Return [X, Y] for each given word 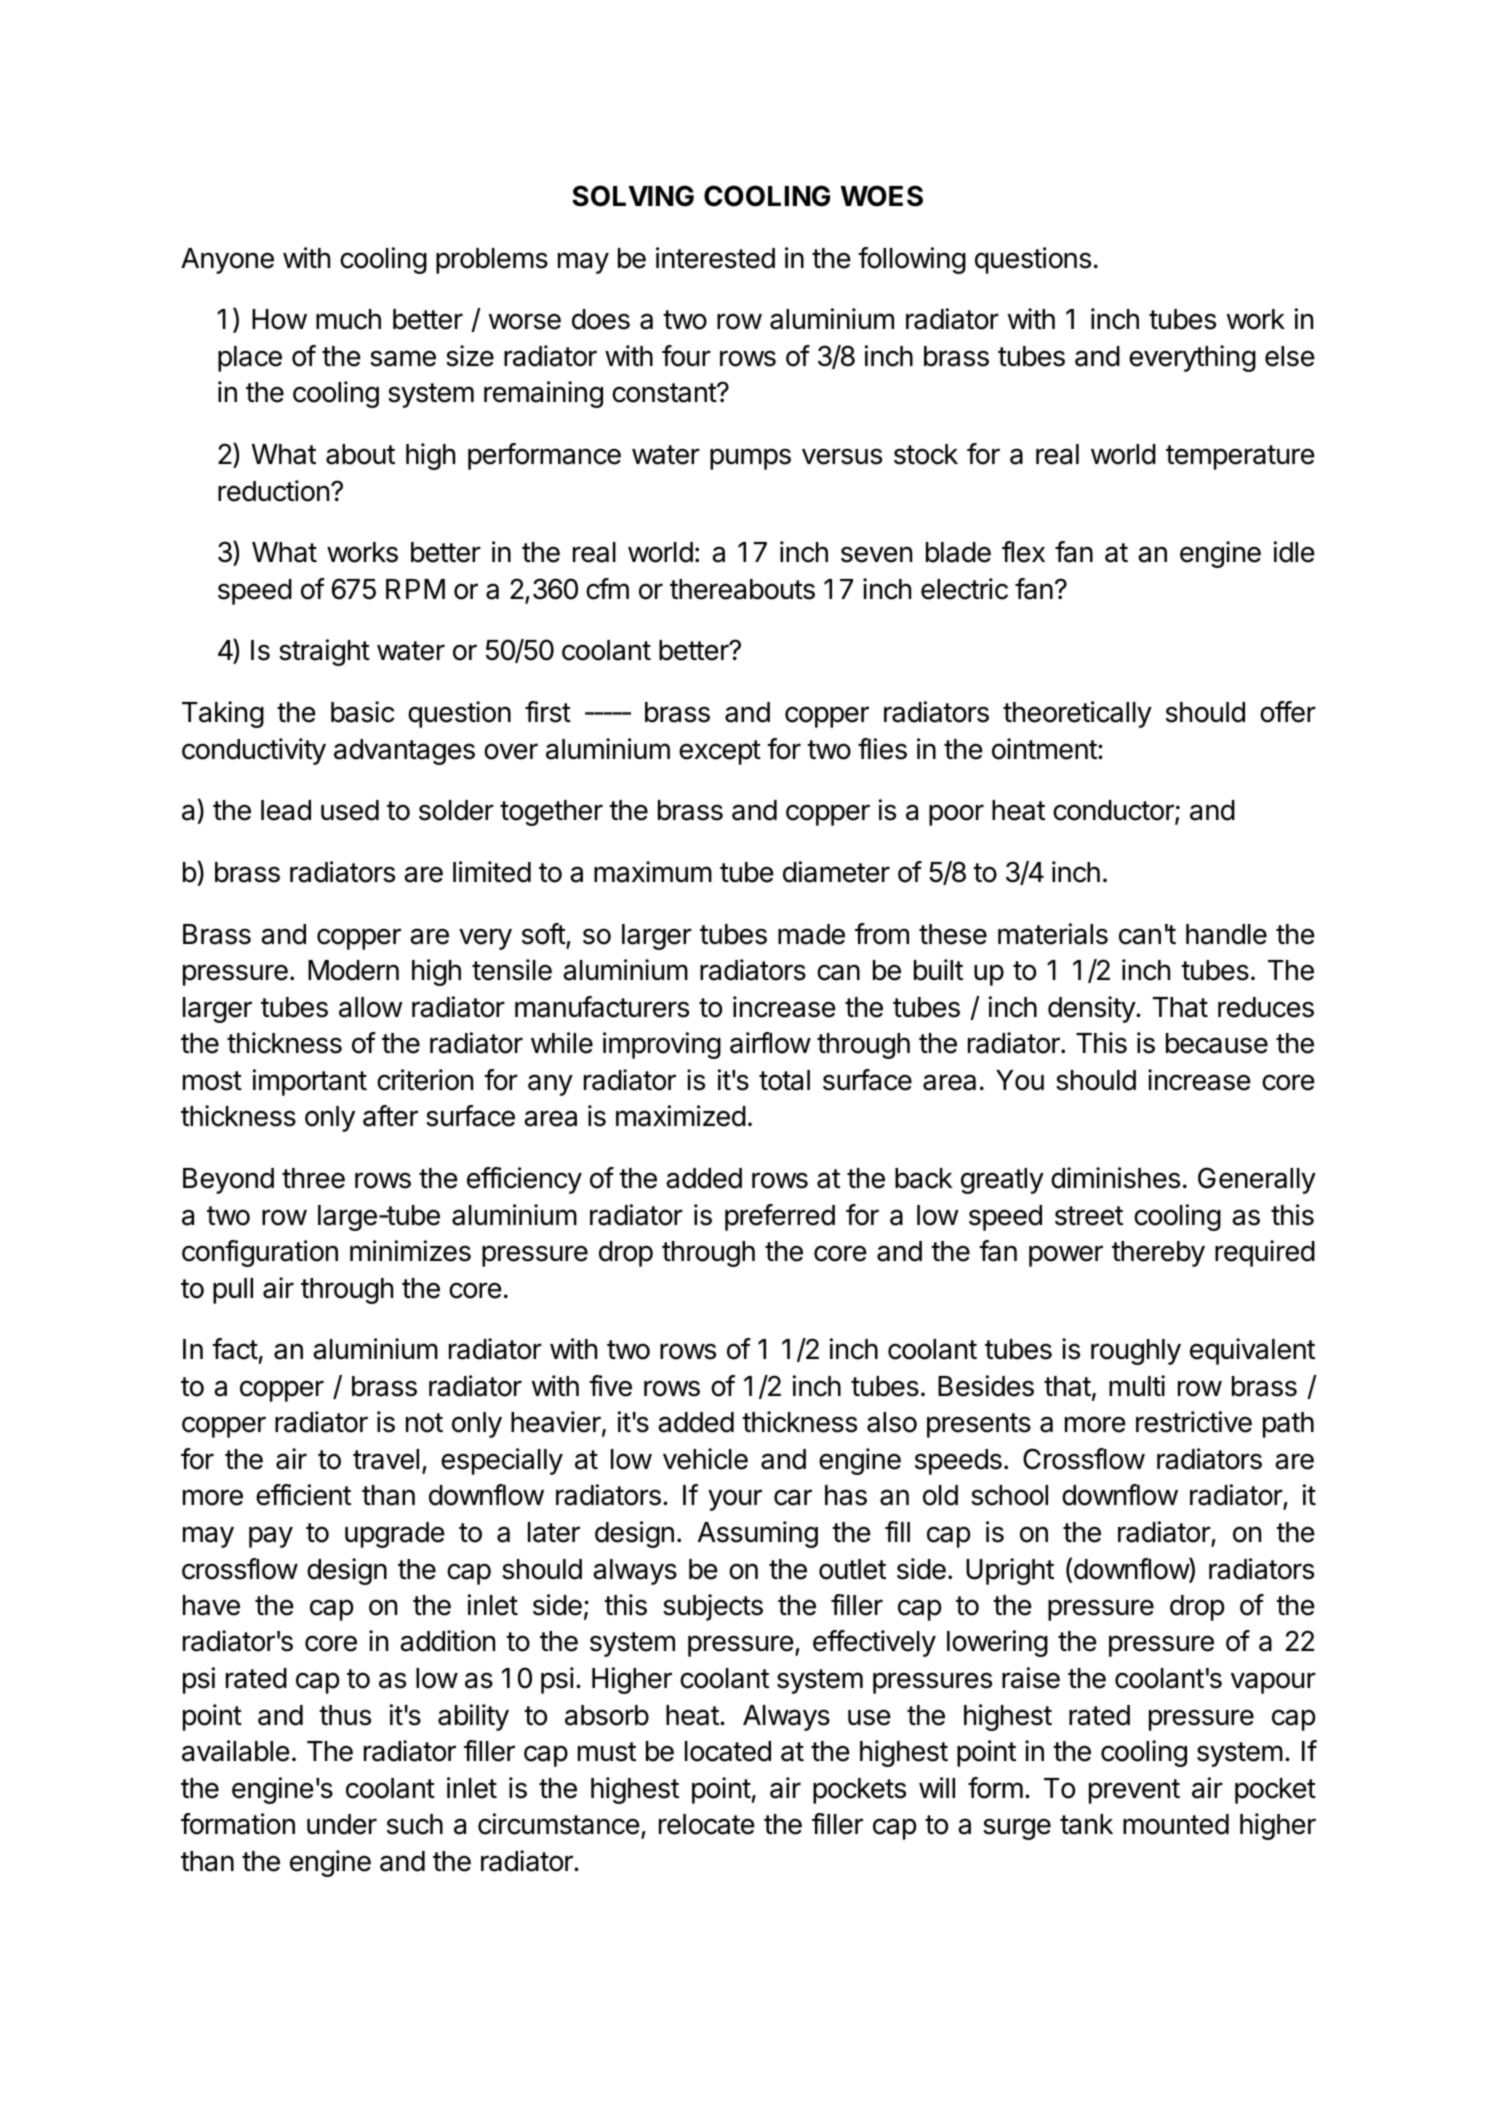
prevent [1134, 1791]
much [348, 319]
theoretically [1077, 714]
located [728, 1751]
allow [371, 1007]
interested [715, 258]
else [1290, 356]
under [342, 1824]
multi [1137, 1385]
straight [324, 652]
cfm [607, 589]
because [1217, 1043]
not [424, 1423]
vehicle [705, 1459]
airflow [770, 1043]
